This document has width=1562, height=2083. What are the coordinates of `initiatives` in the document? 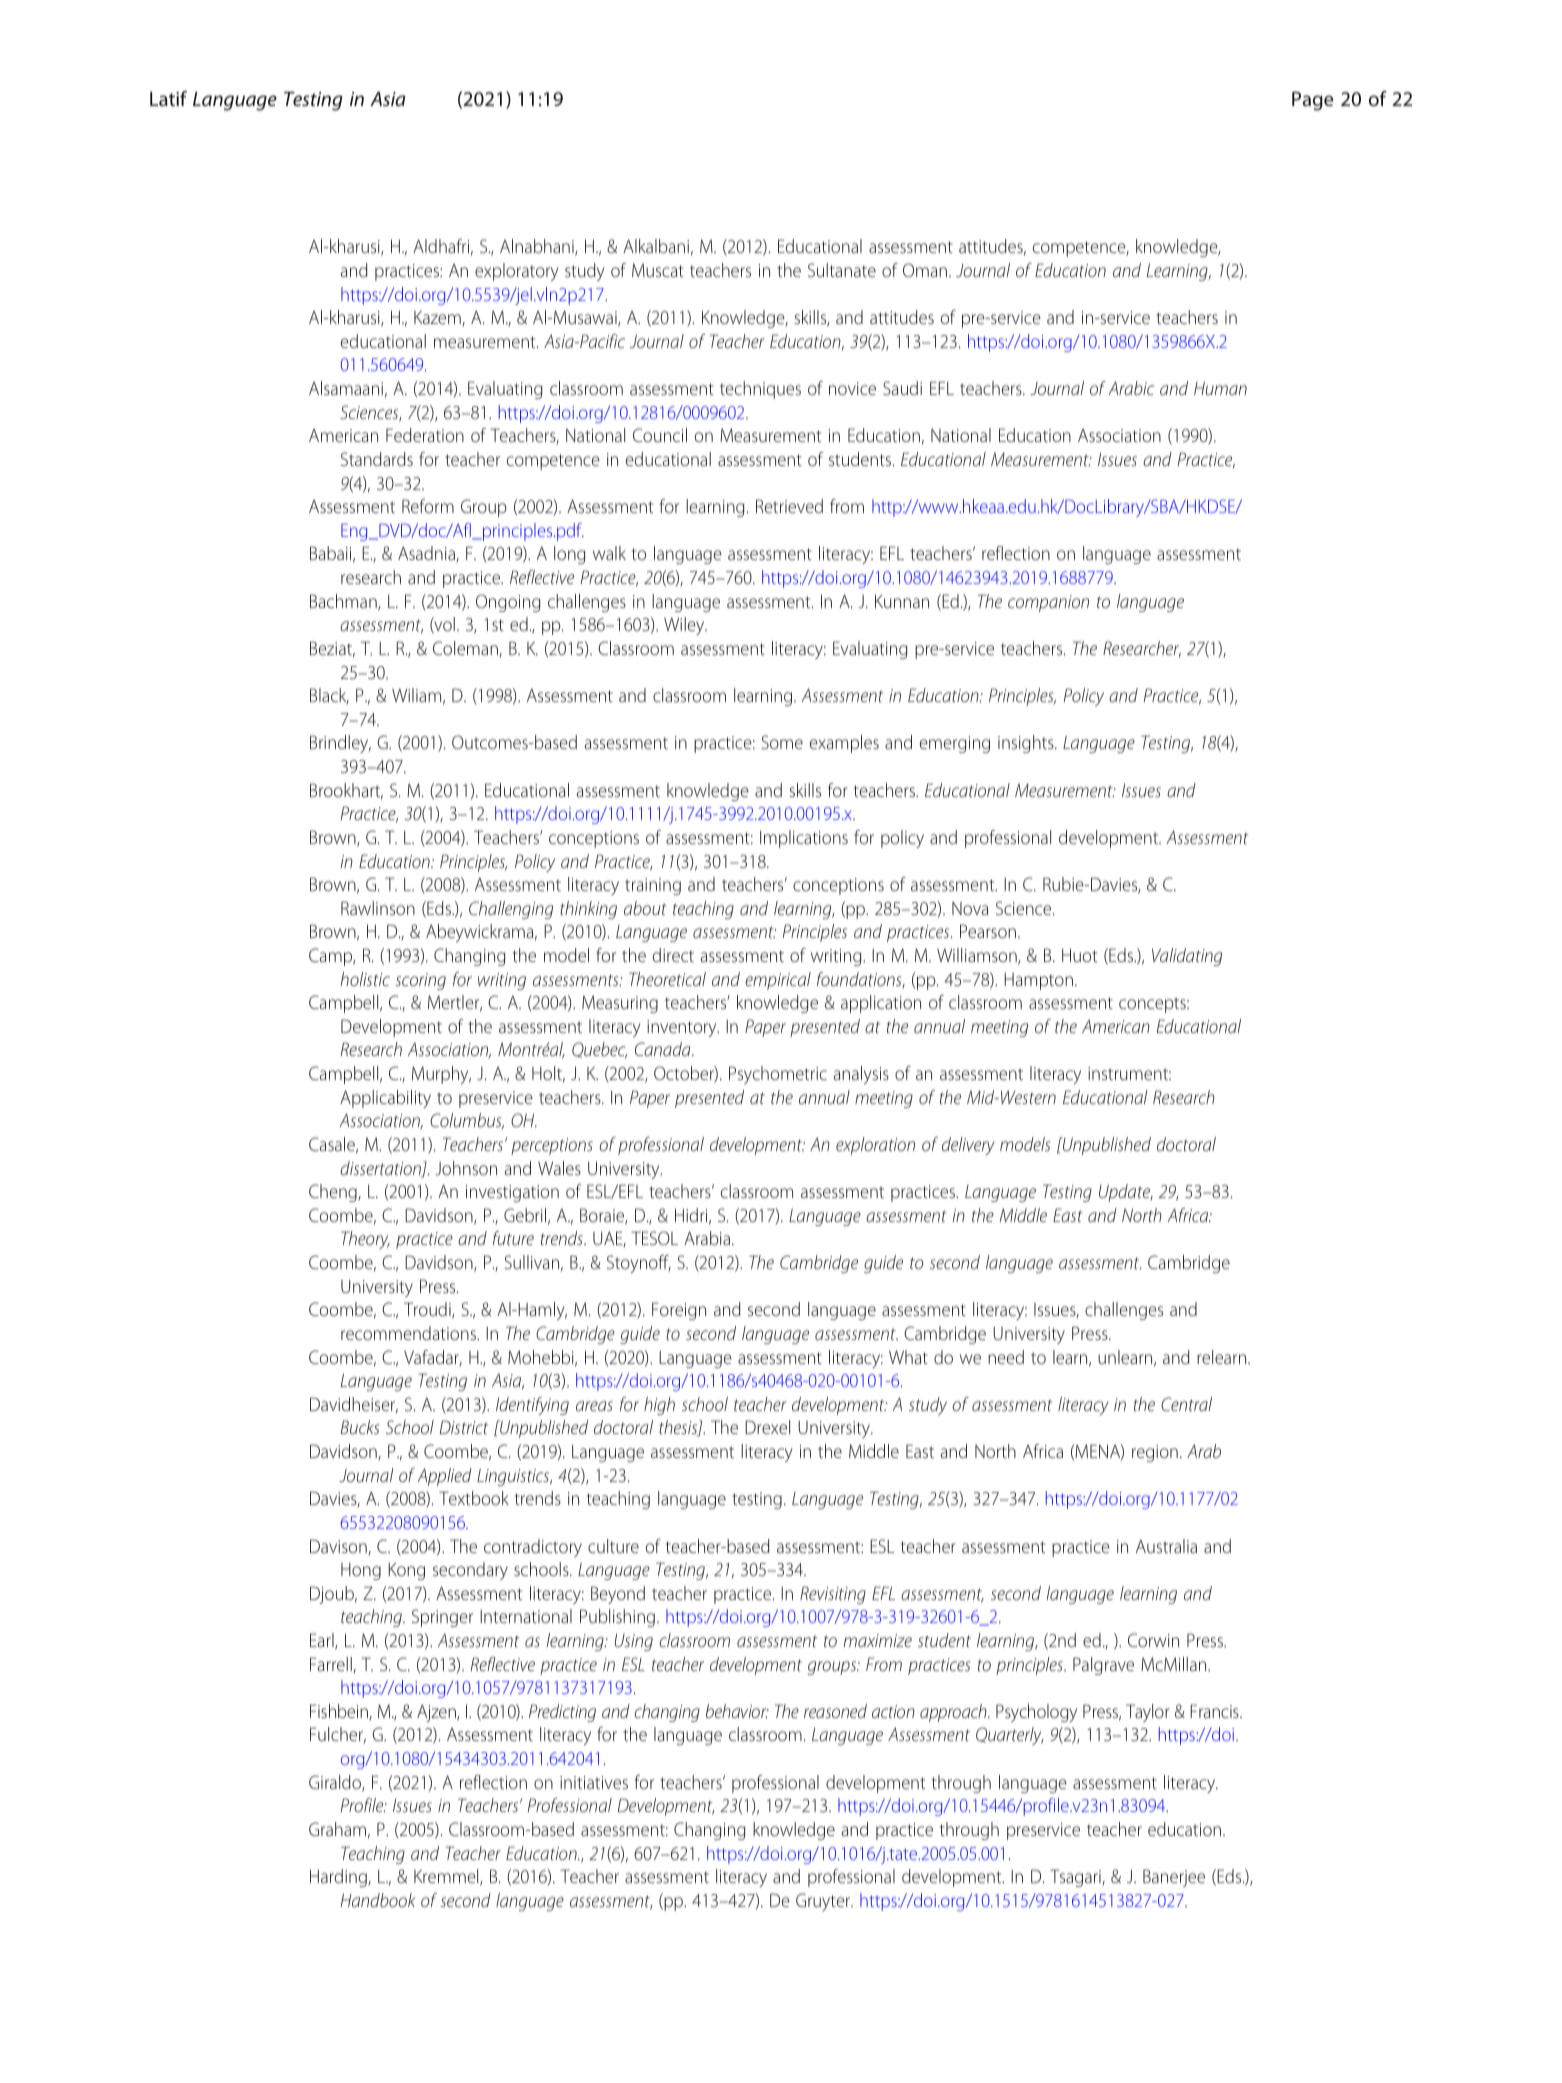 It's located at (594, 1782).
